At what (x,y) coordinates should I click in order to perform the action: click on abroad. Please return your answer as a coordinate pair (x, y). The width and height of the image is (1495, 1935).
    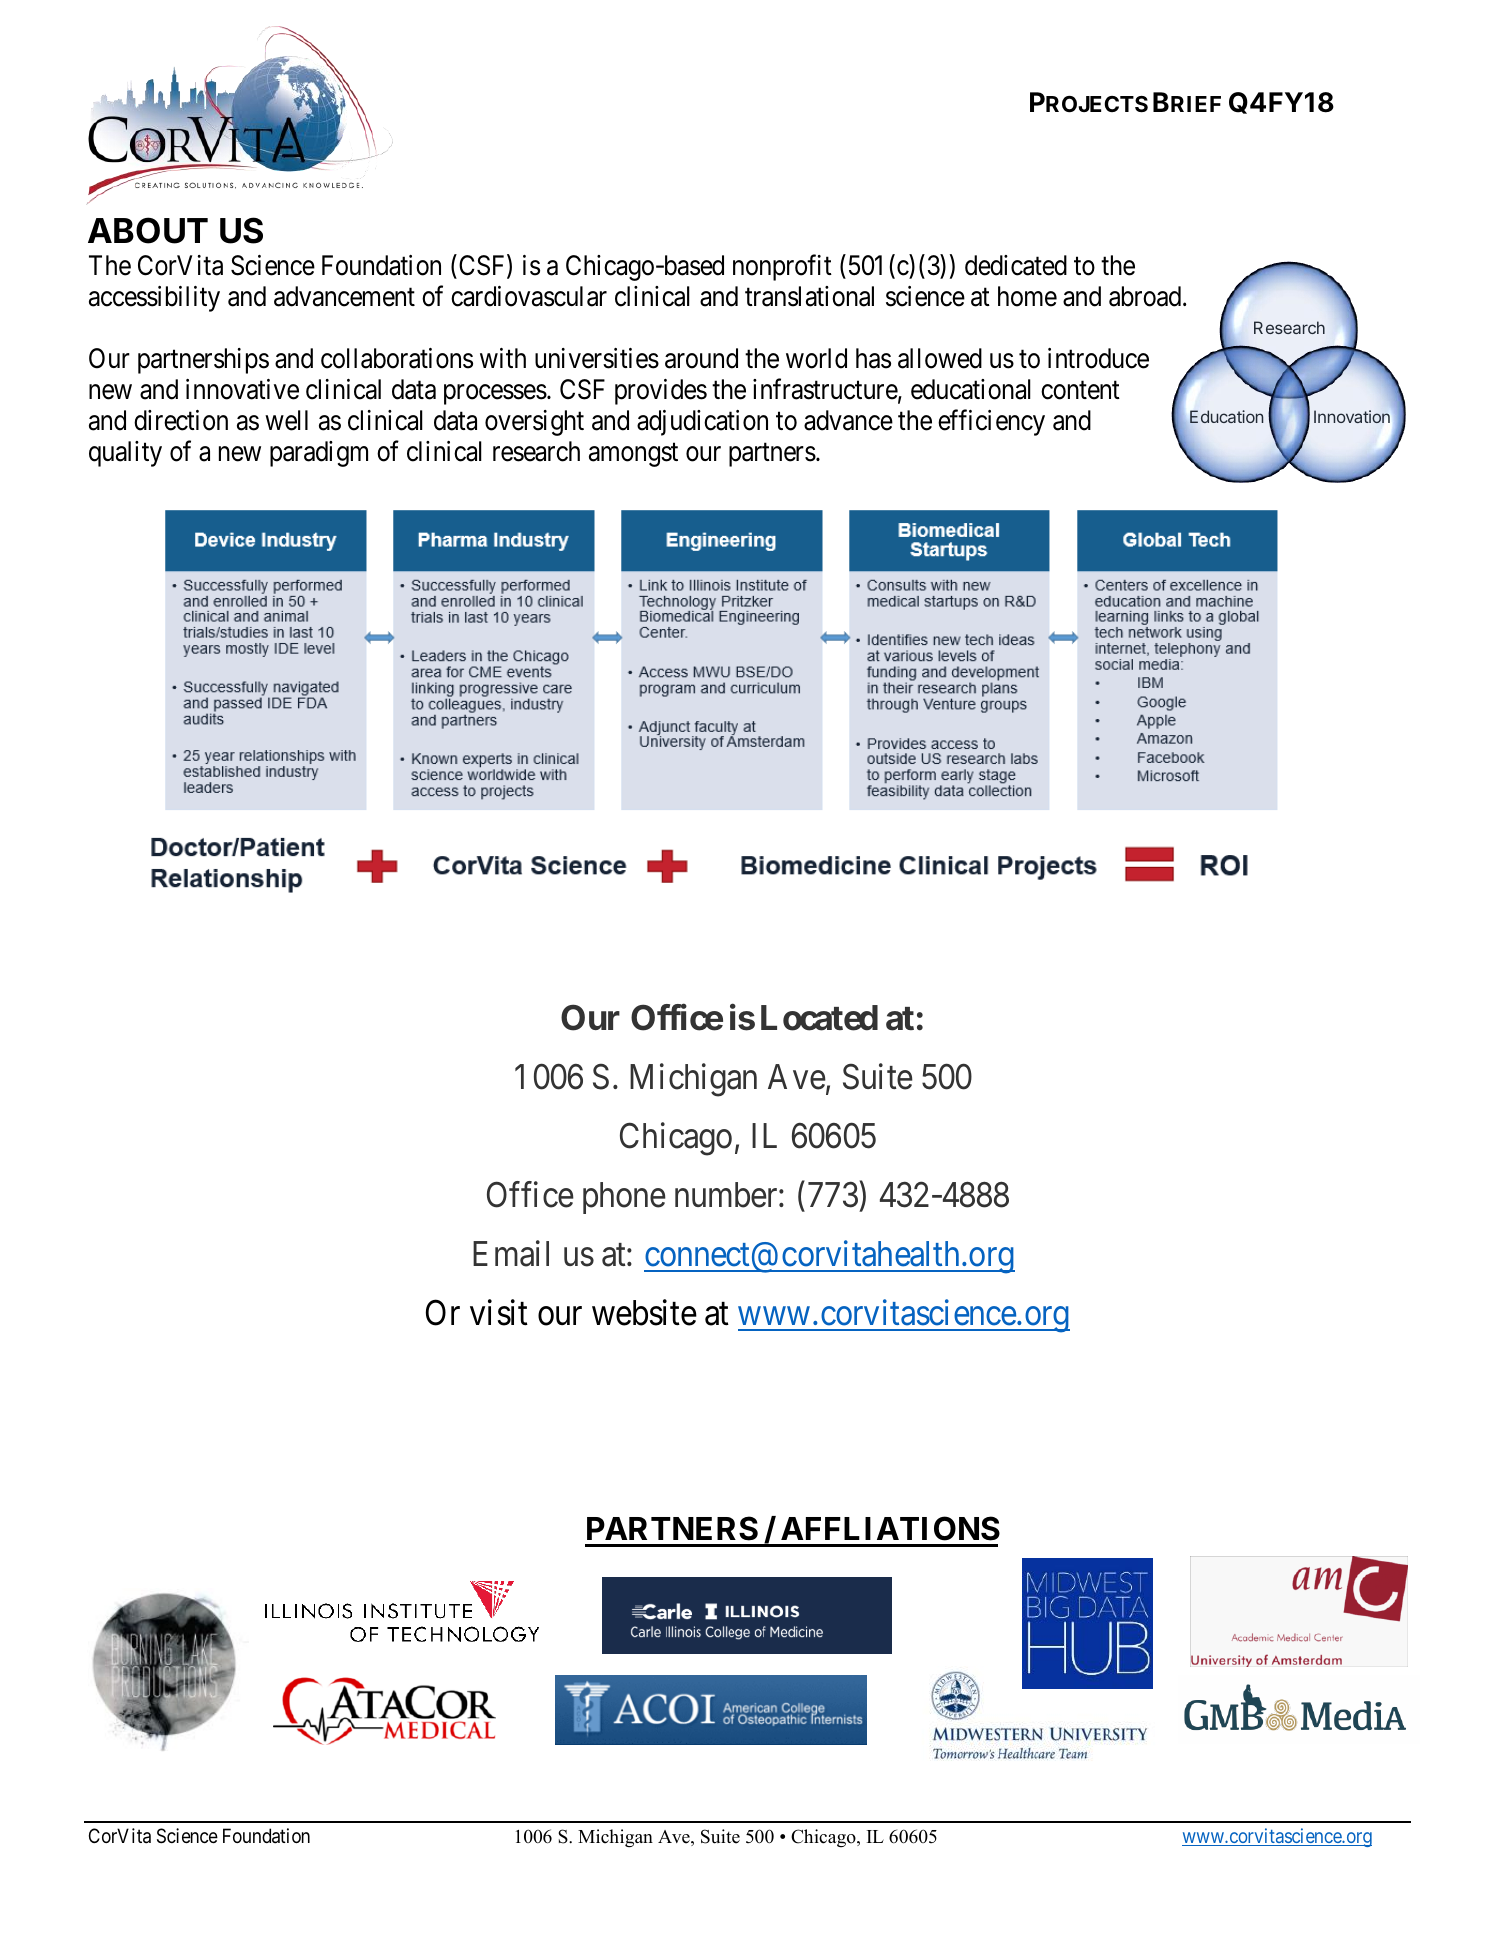
    Looking at the image, I should click on (1146, 296).
